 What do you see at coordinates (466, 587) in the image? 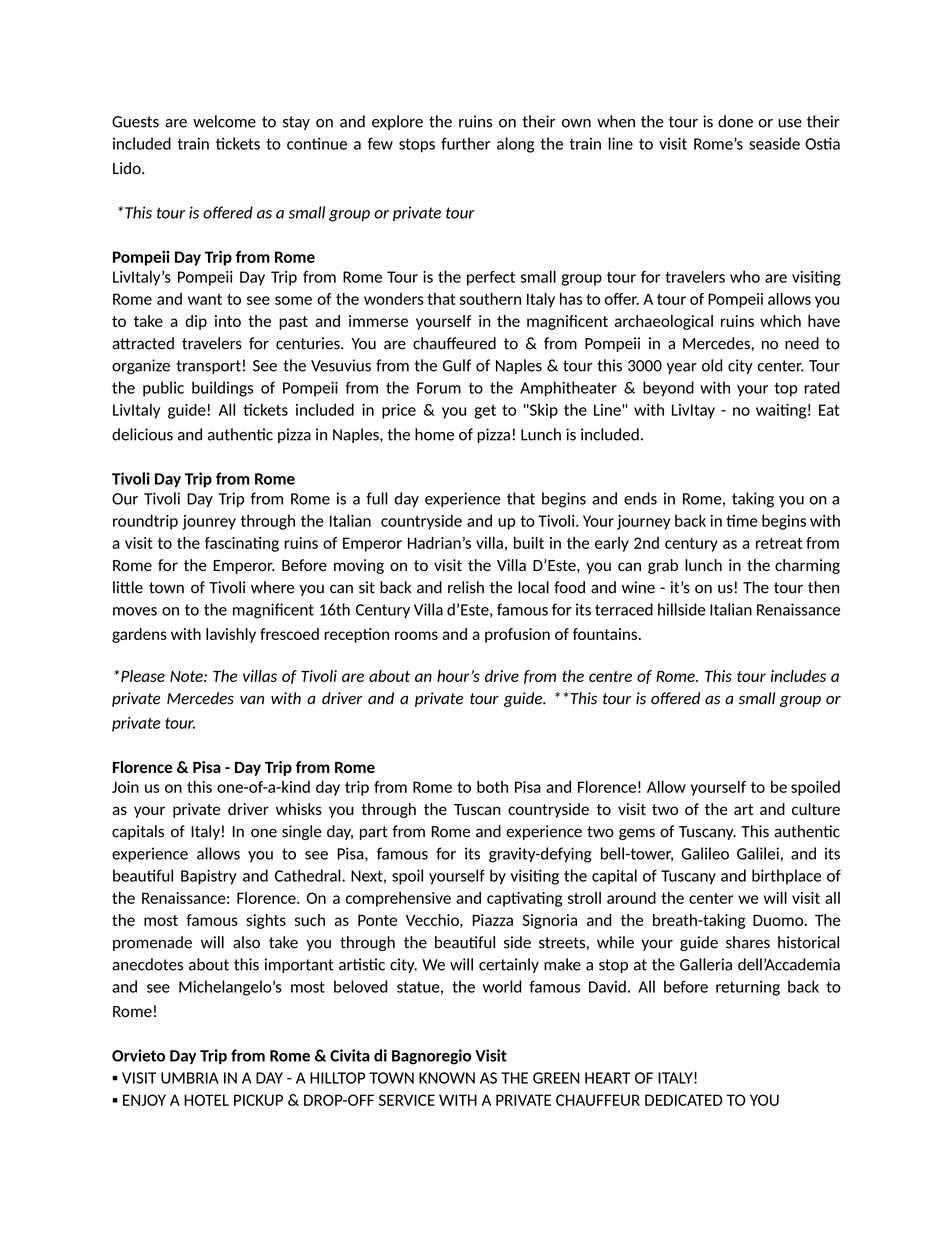
I see `relish` at bounding box center [466, 587].
